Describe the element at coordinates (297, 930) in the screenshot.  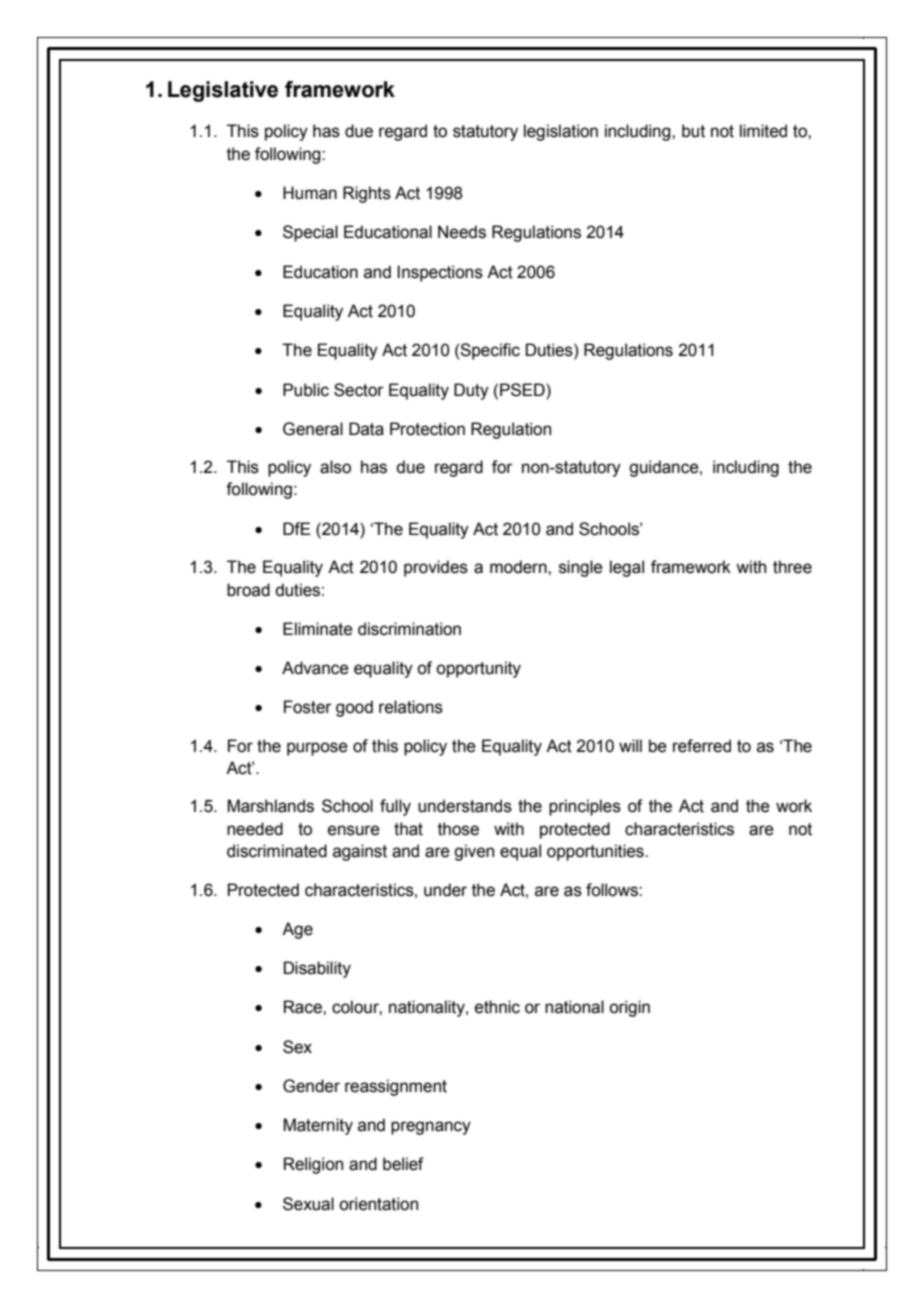
I see `Age` at that location.
